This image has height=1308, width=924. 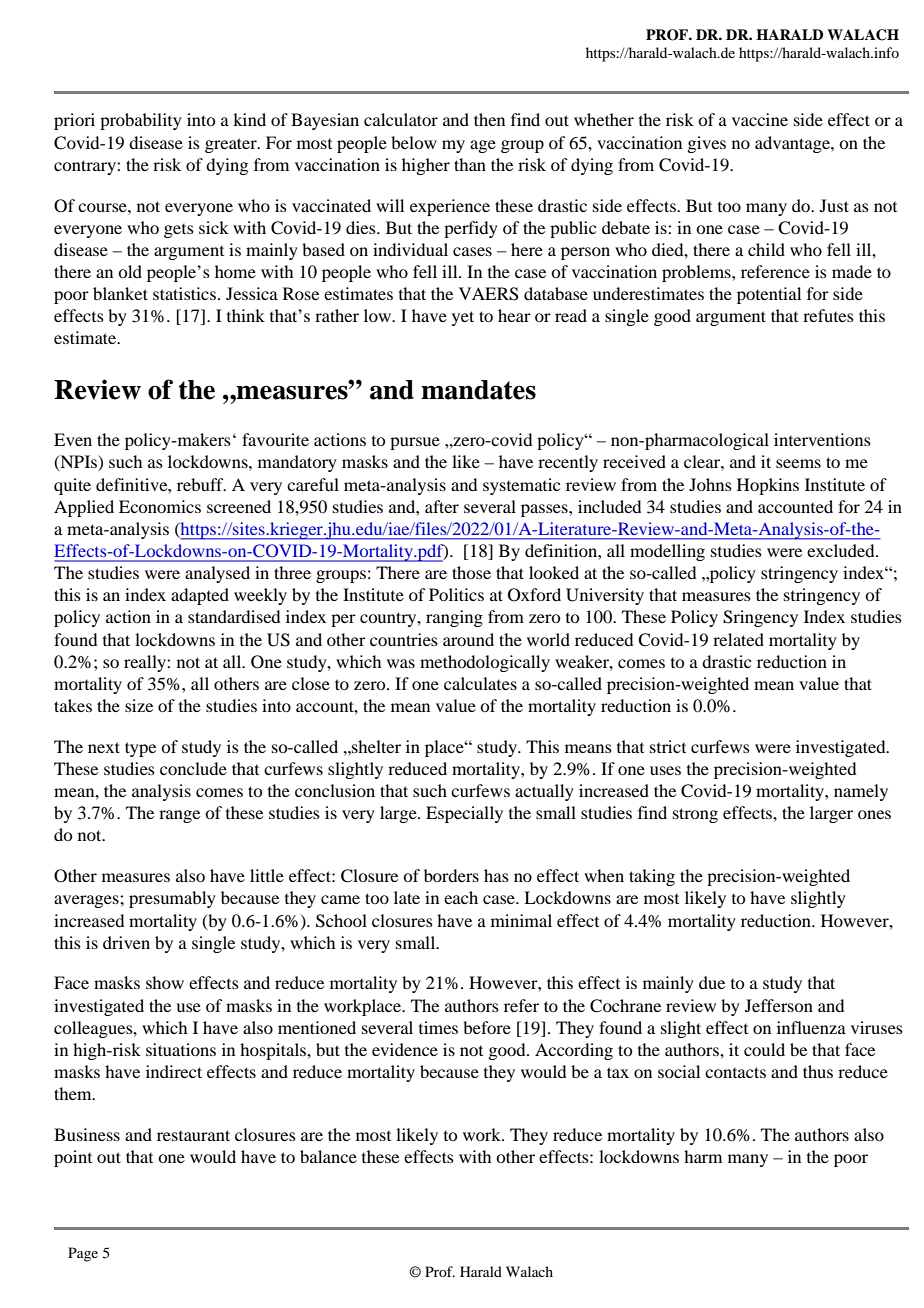 What do you see at coordinates (184, 293) in the image?
I see `statistics` at bounding box center [184, 293].
